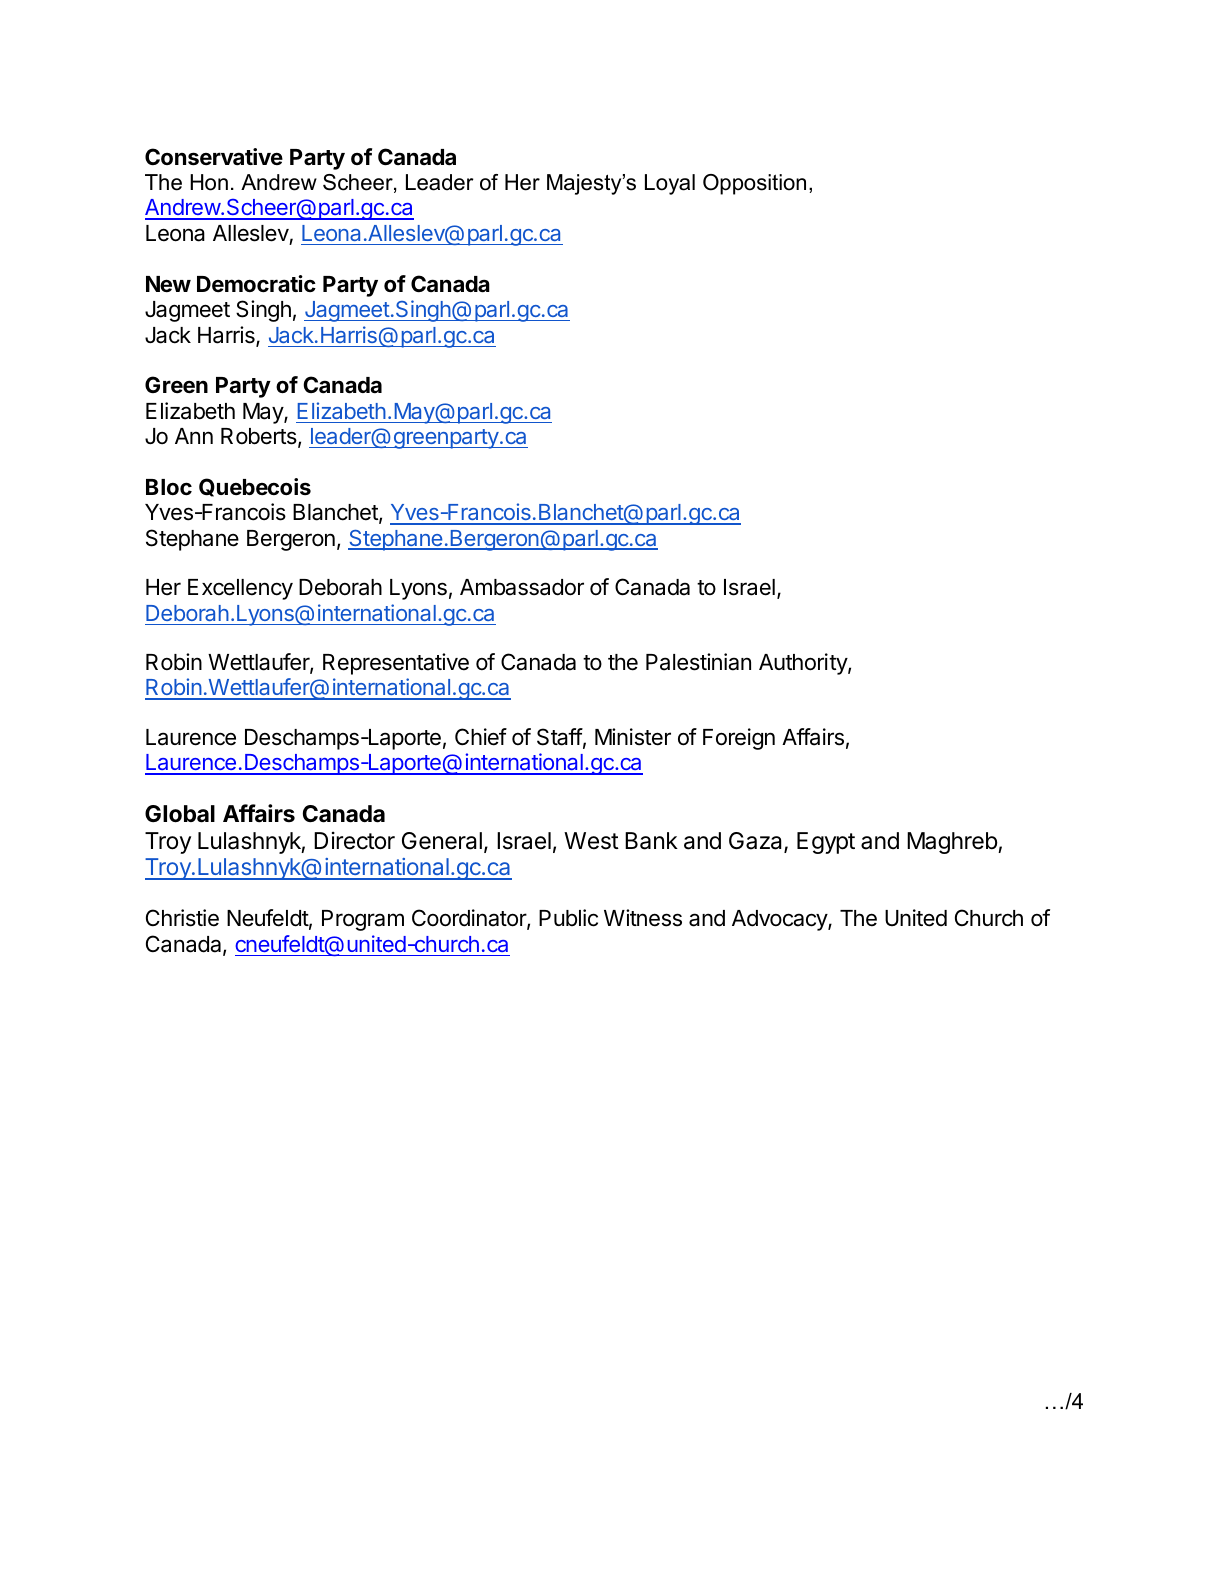 The height and width of the document is (1590, 1228). What do you see at coordinates (182, 918) in the document?
I see `Christie` at bounding box center [182, 918].
